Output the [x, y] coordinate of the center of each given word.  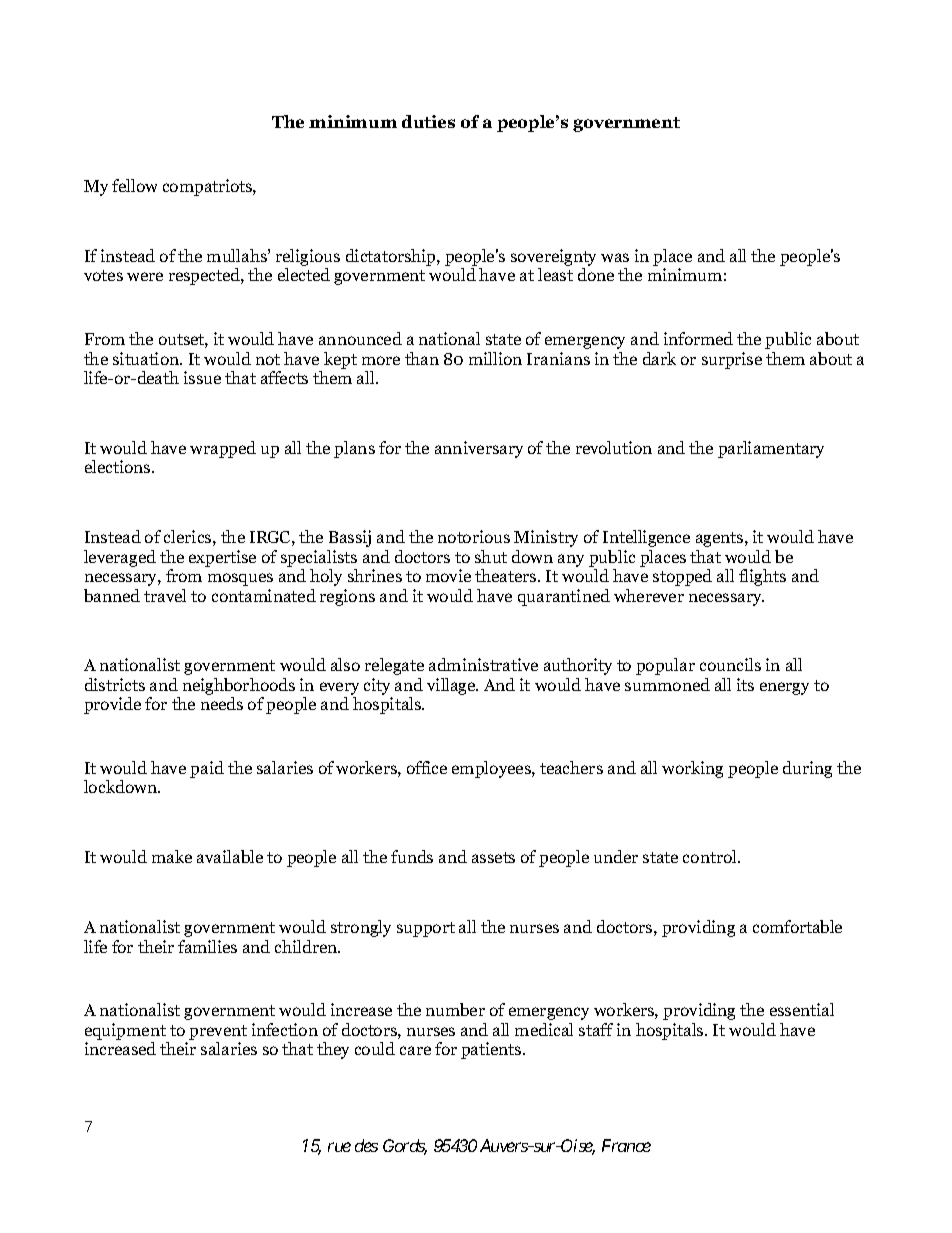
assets [493, 857]
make [172, 856]
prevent [218, 1034]
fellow [134, 185]
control [711, 856]
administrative [483, 664]
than [422, 358]
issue [202, 377]
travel [165, 595]
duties [428, 121]
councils [730, 664]
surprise [732, 360]
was [615, 257]
